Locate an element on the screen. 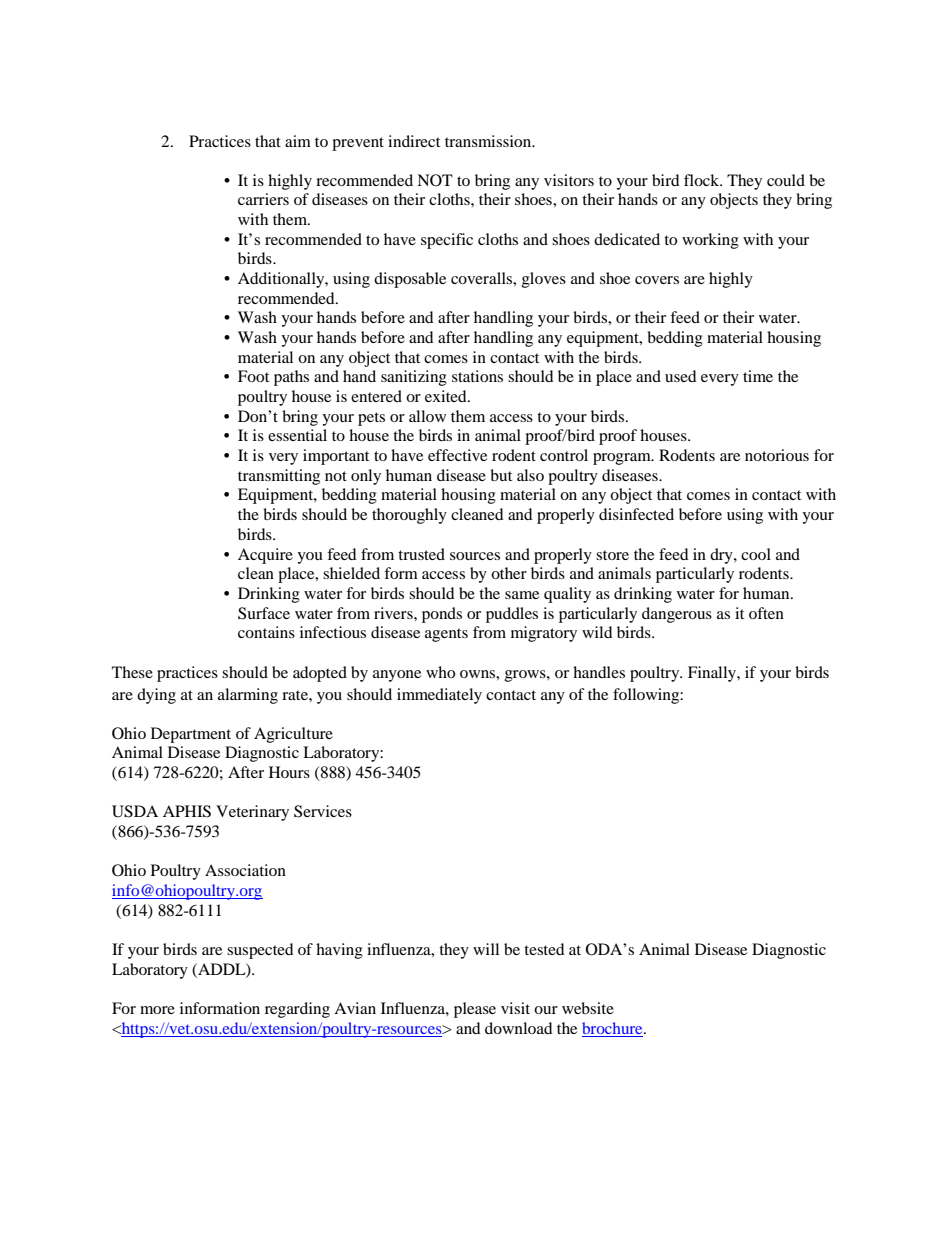  more is located at coordinates (157, 1010).
